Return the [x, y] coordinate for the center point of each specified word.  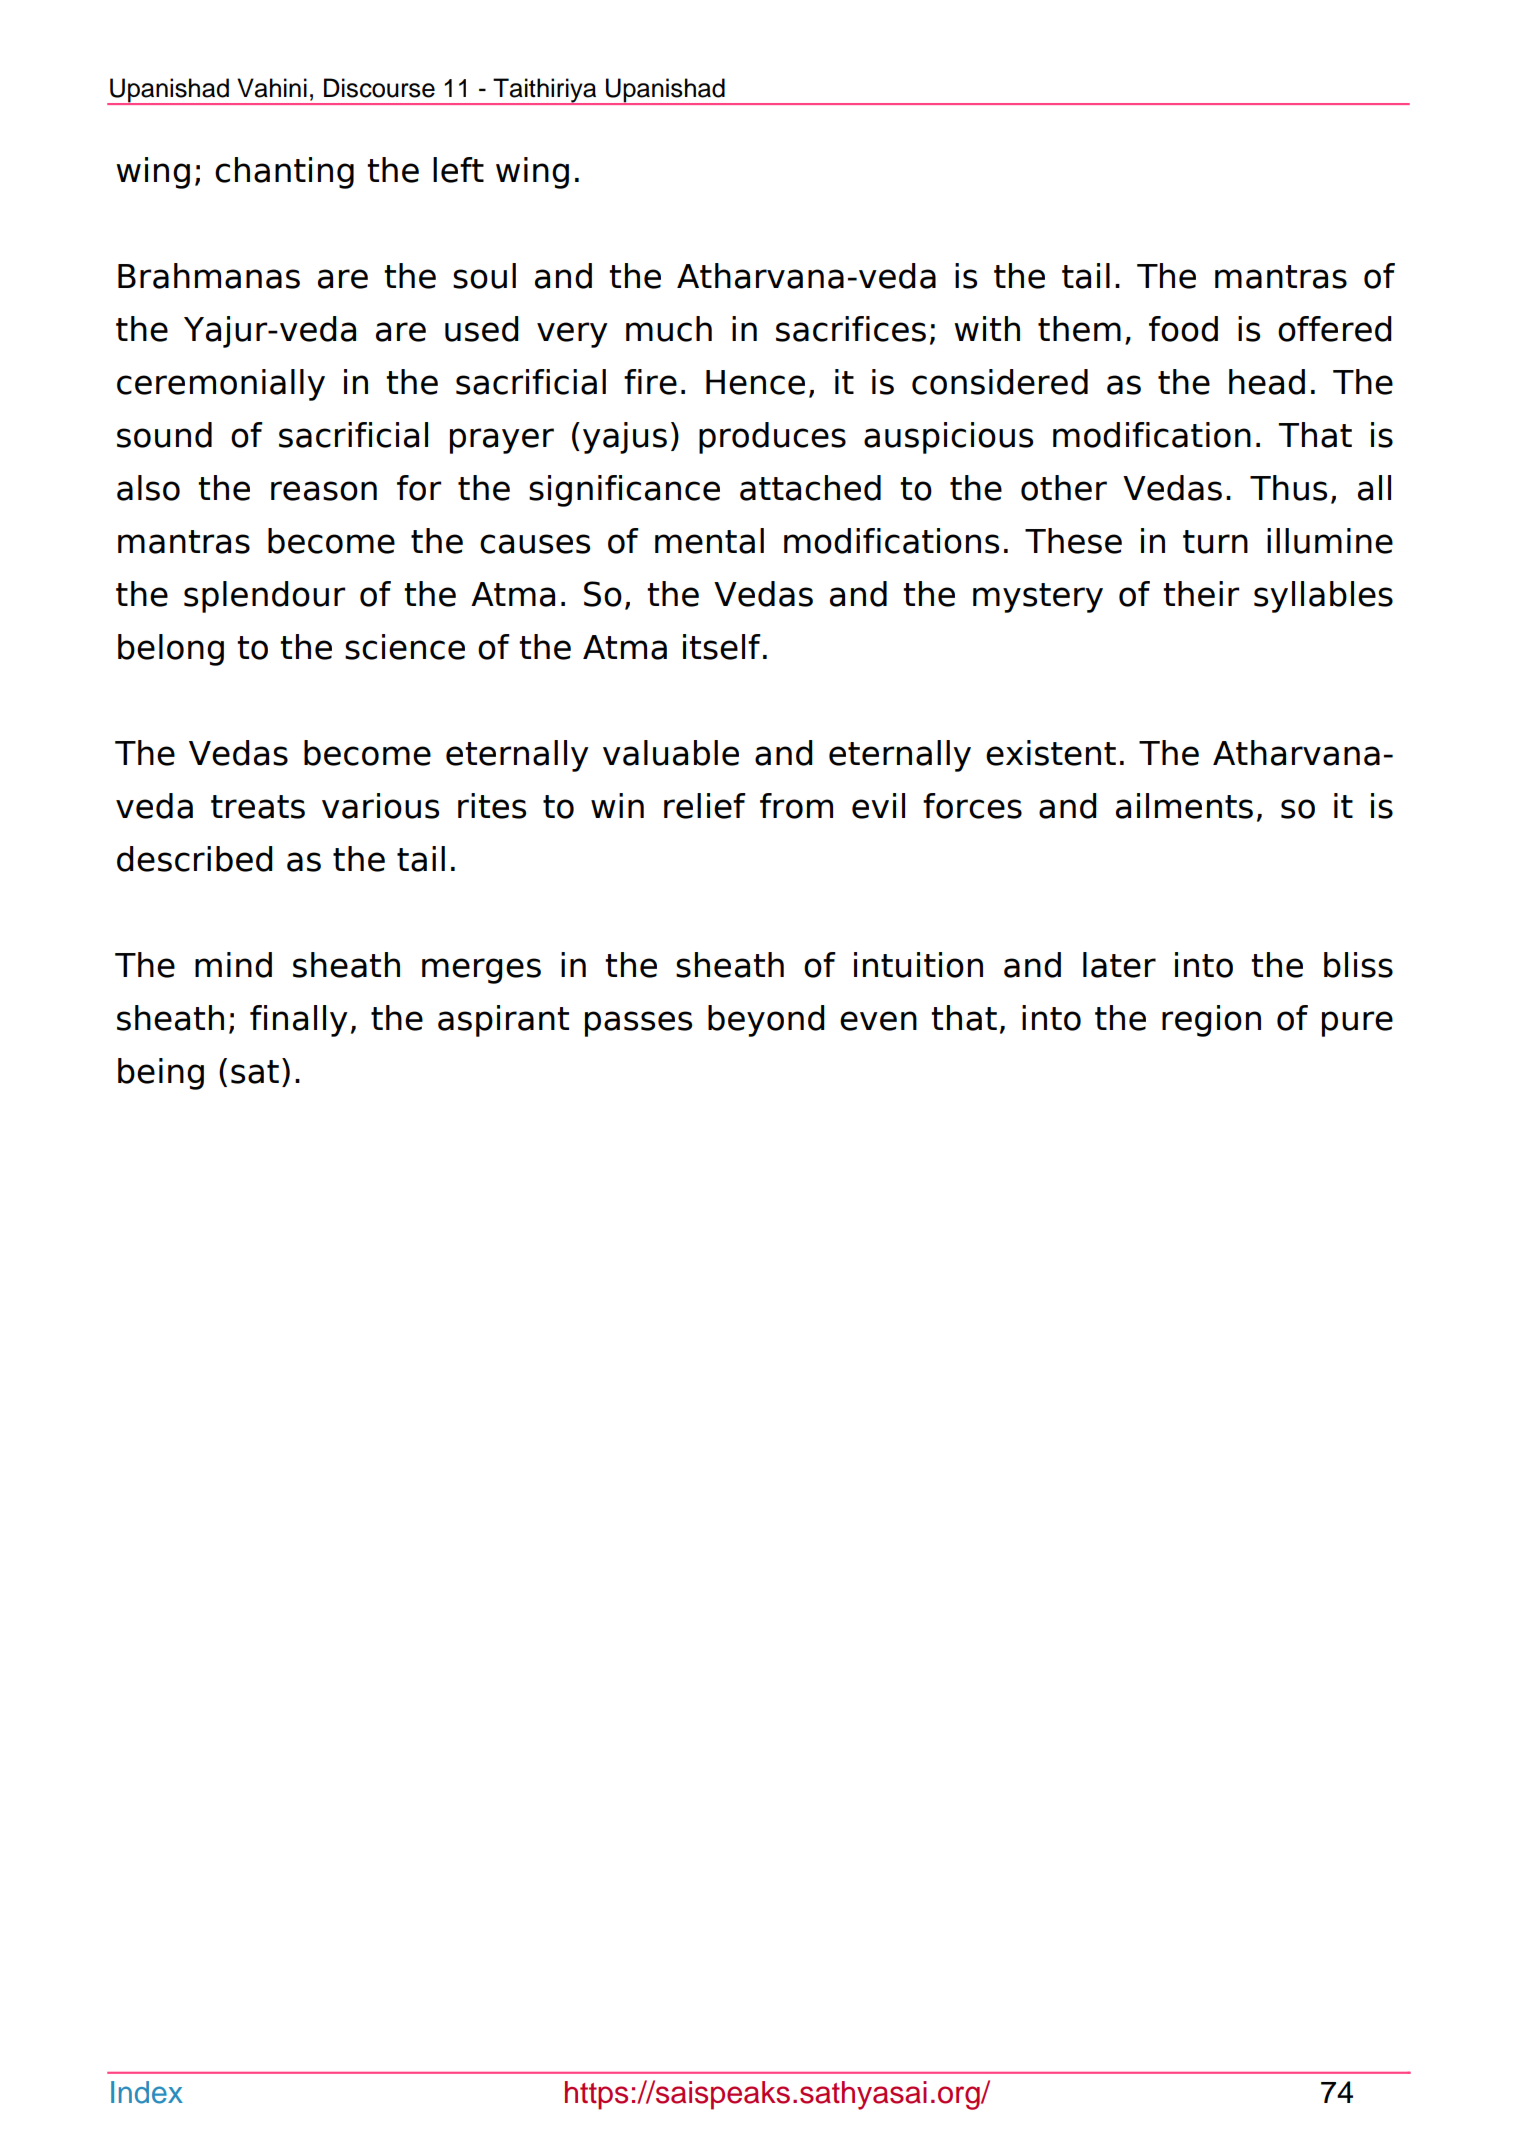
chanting [284, 173]
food [1183, 329]
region [1211, 1021]
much [669, 329]
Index [147, 2092]
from [796, 806]
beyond [766, 1021]
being [161, 1074]
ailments [1184, 806]
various [380, 806]
